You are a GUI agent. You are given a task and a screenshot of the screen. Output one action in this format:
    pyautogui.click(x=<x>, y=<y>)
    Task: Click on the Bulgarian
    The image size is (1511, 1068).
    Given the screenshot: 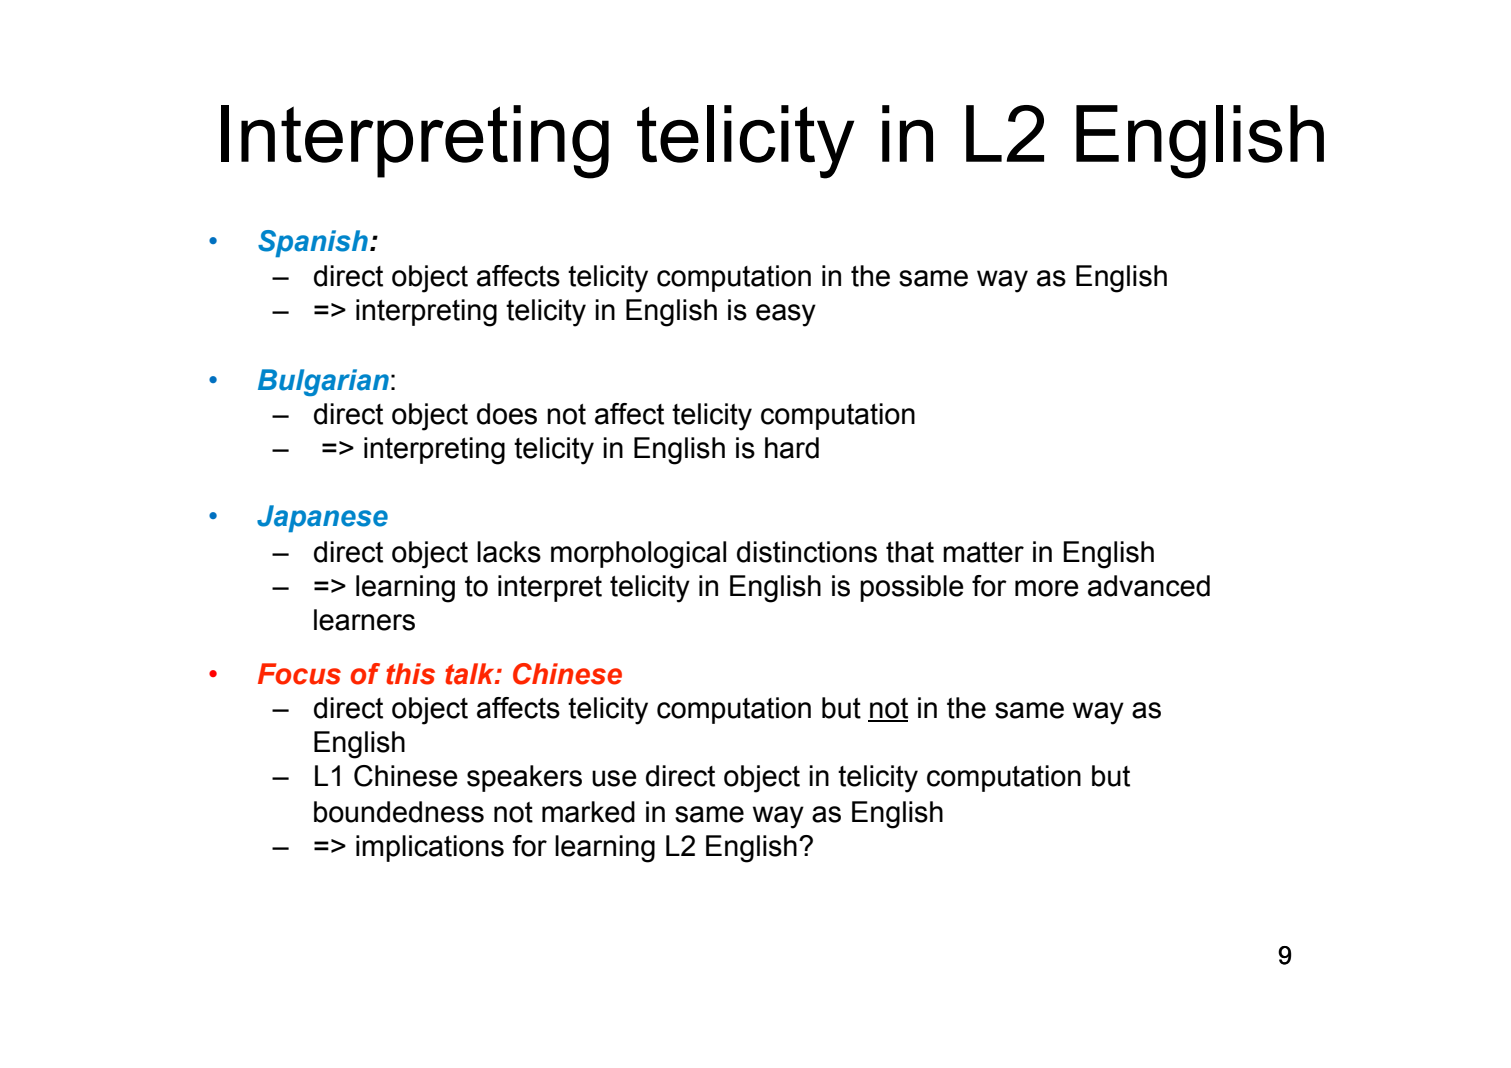 What is the action you would take?
    pyautogui.click(x=323, y=382)
